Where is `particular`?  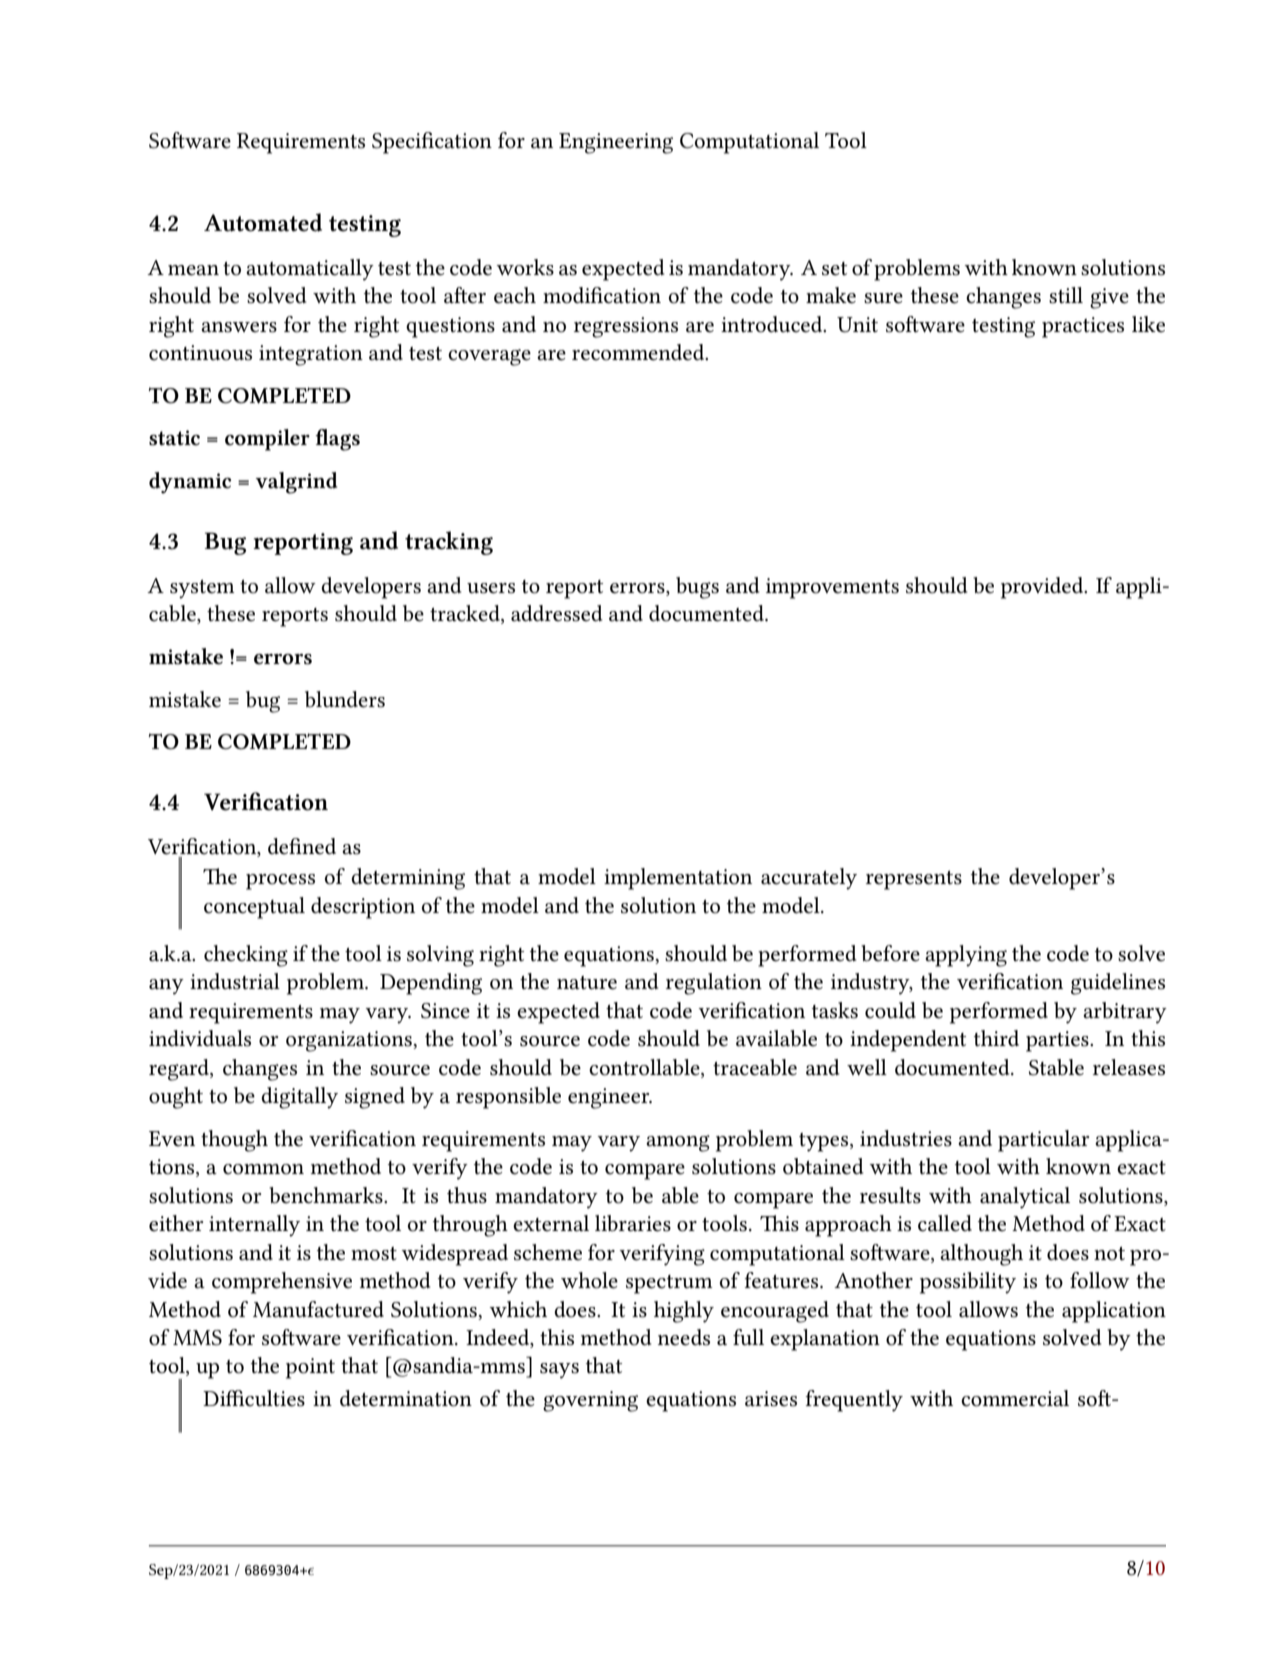 particular is located at coordinates (1043, 1141).
